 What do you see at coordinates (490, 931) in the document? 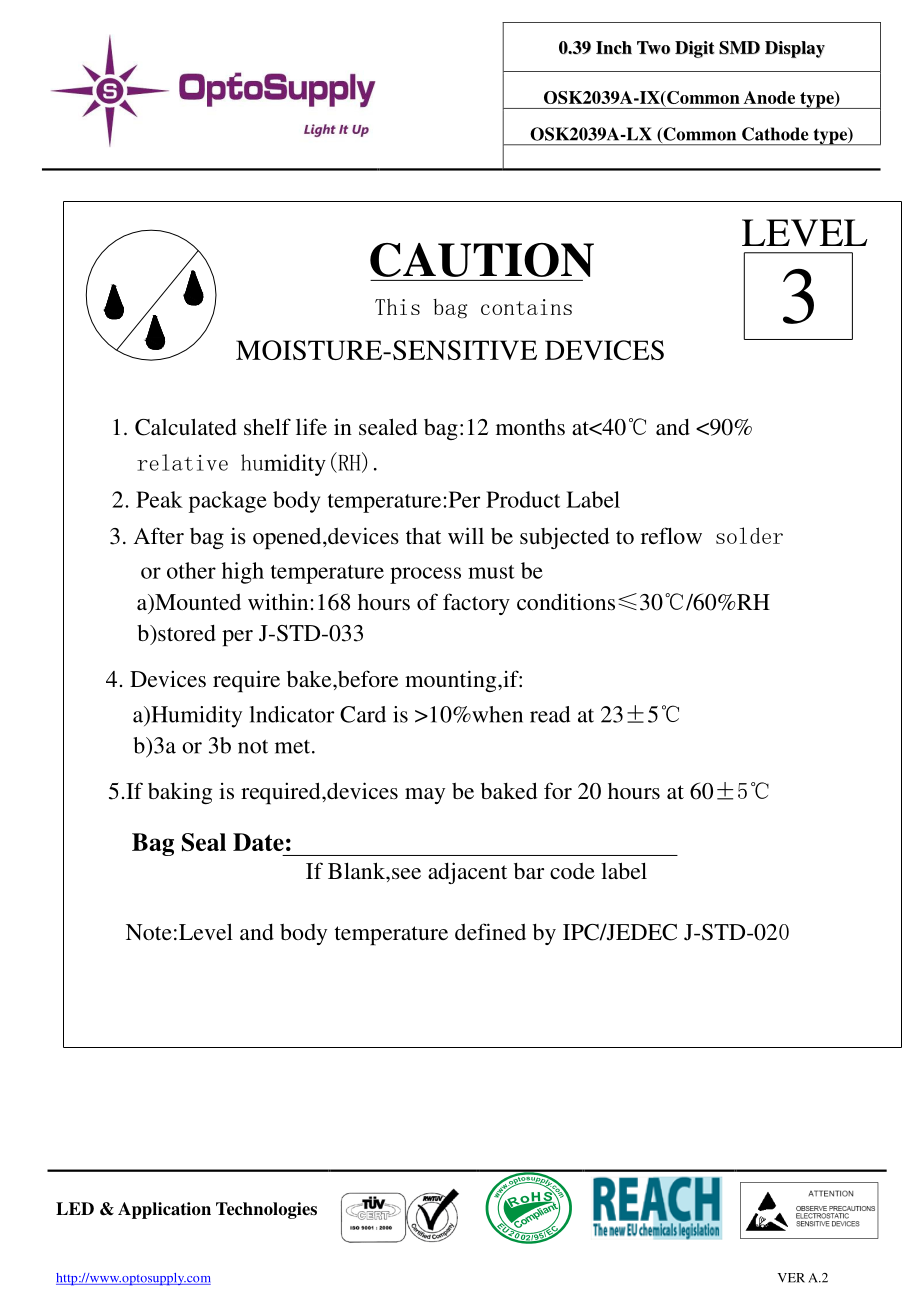
I see `defined` at bounding box center [490, 931].
